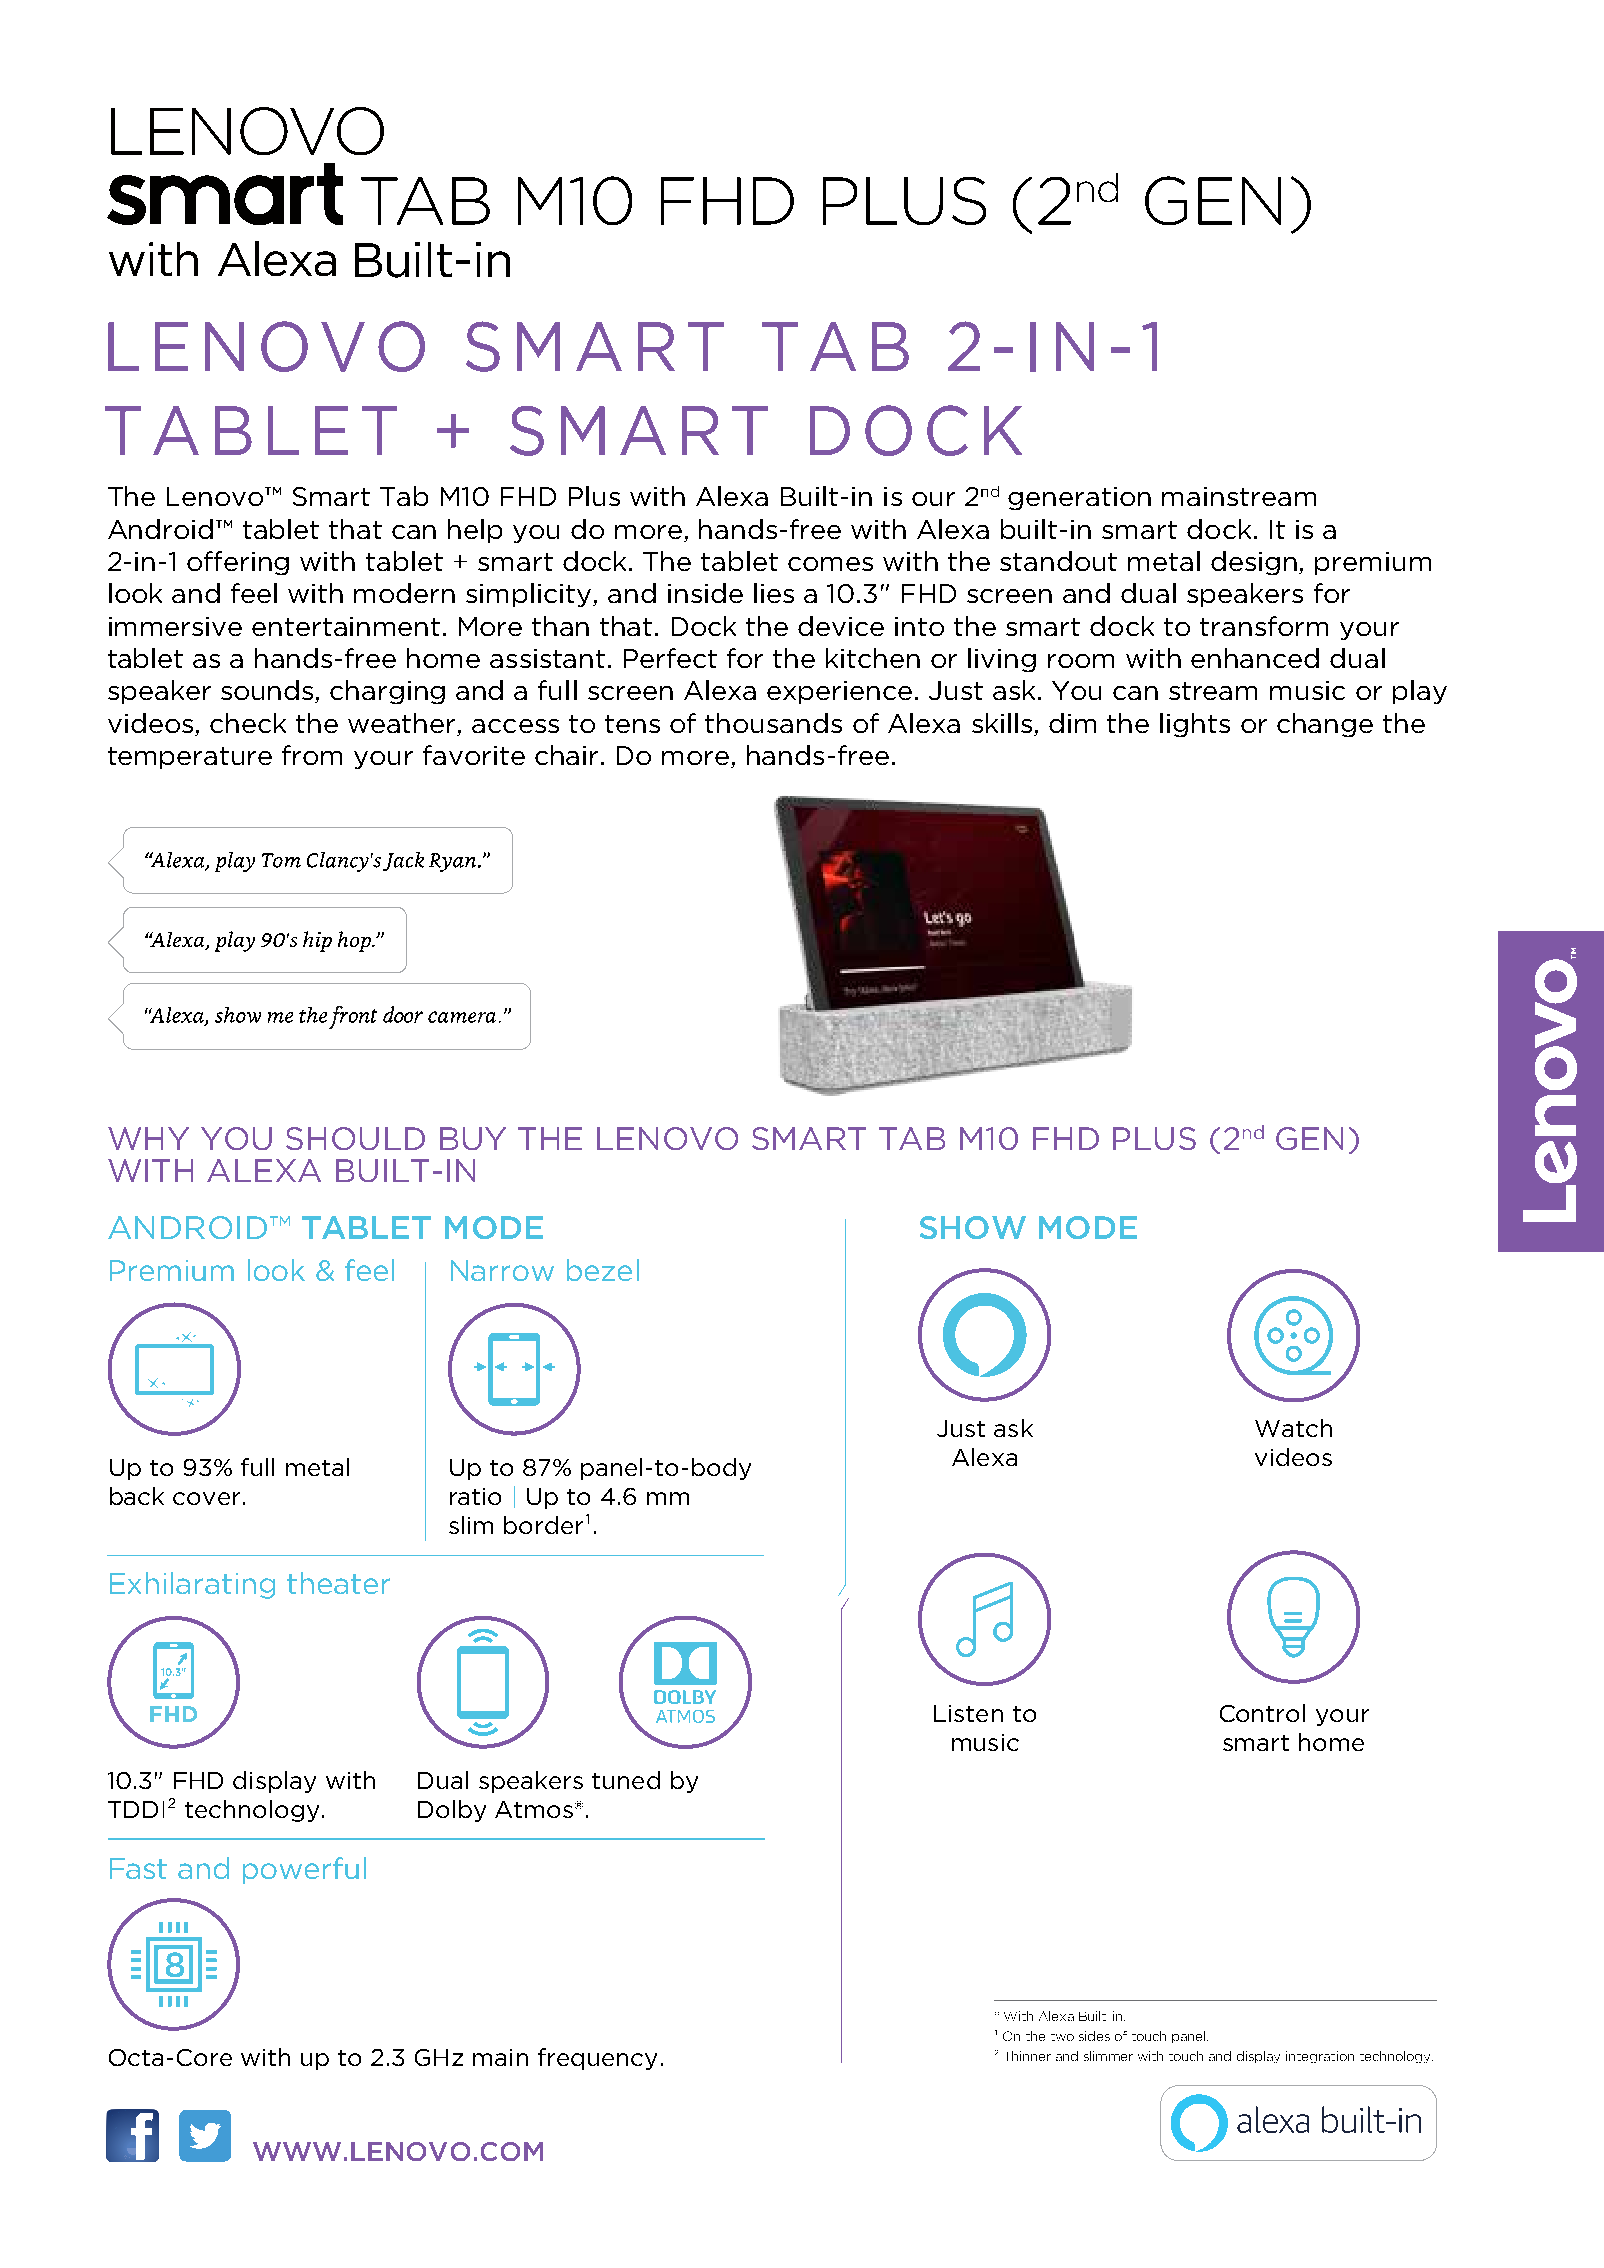 Image resolution: width=1604 pixels, height=2268 pixels. Describe the element at coordinates (603, 1270) in the document. I see `bezel` at that location.
